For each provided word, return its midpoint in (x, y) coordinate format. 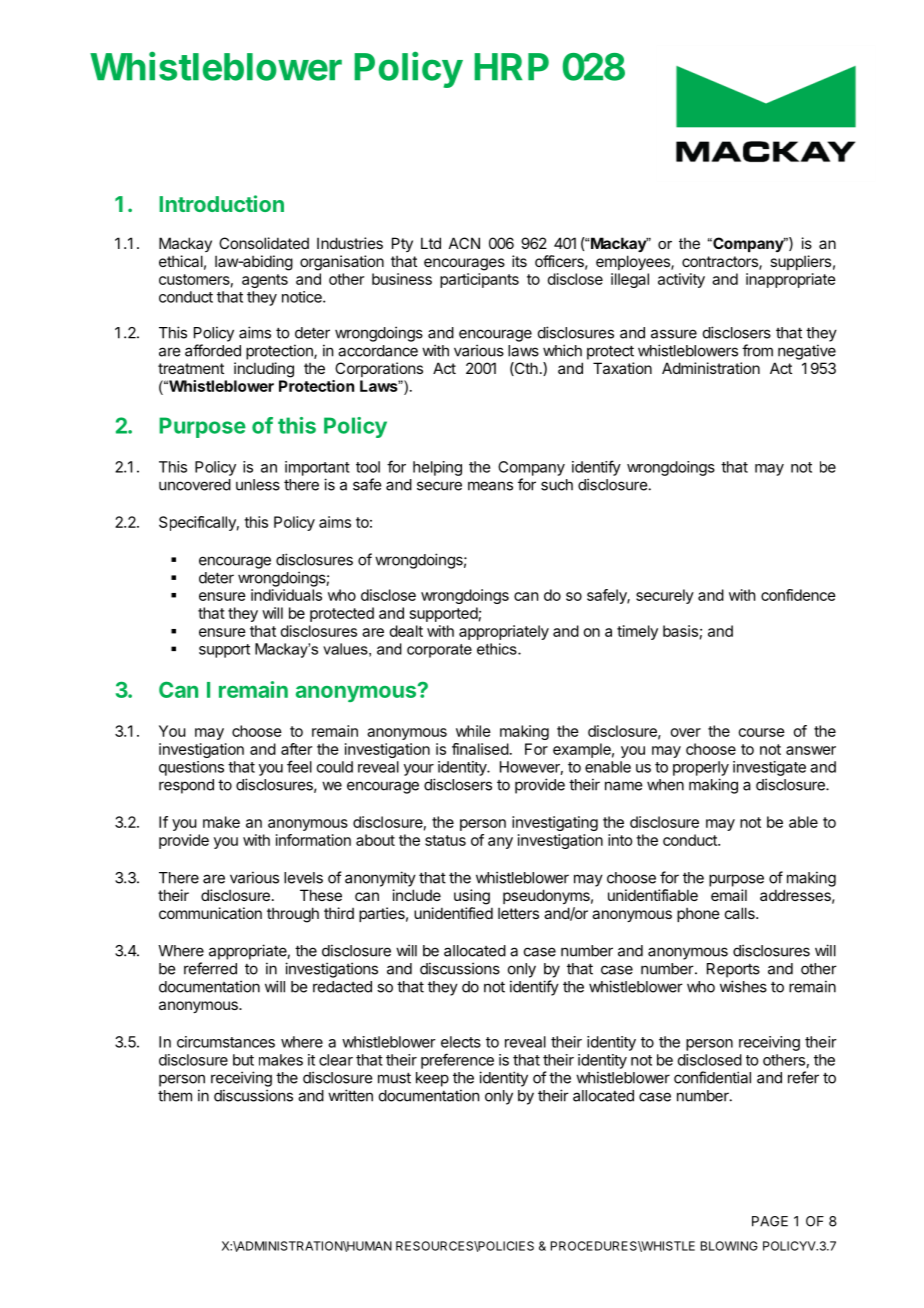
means (490, 486)
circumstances (226, 1042)
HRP (511, 66)
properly (701, 768)
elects (461, 1042)
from (757, 350)
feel (299, 766)
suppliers (800, 262)
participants (479, 280)
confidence (798, 595)
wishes (743, 986)
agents (265, 281)
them (175, 1096)
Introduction (221, 203)
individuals (286, 595)
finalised (480, 749)
